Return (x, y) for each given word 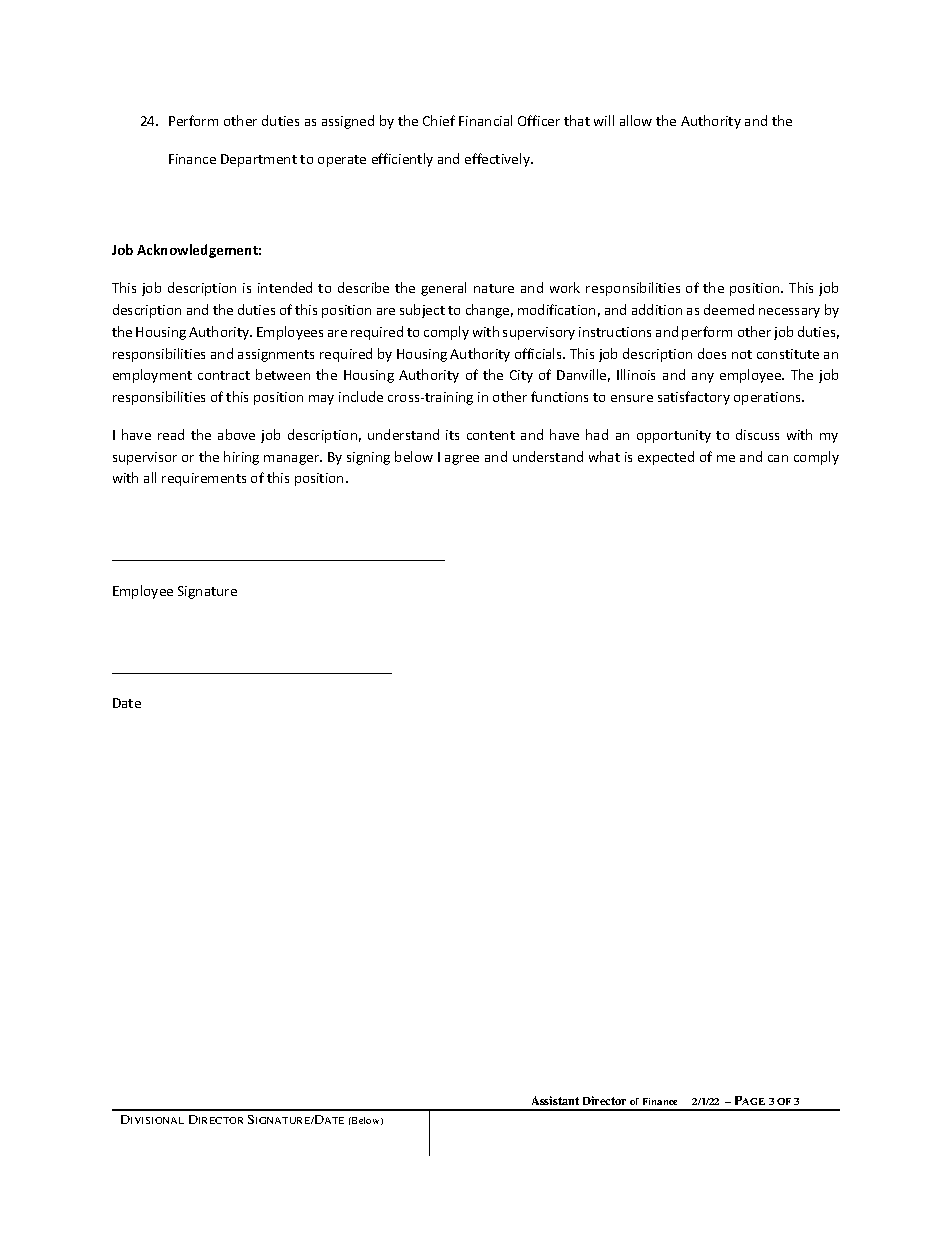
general (443, 289)
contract (224, 375)
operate (342, 161)
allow (636, 120)
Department (259, 160)
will (604, 120)
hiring (241, 458)
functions (559, 396)
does (712, 353)
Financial (485, 120)
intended (285, 287)
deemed (729, 309)
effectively (498, 160)
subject (422, 311)
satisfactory (694, 398)
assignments (276, 355)
